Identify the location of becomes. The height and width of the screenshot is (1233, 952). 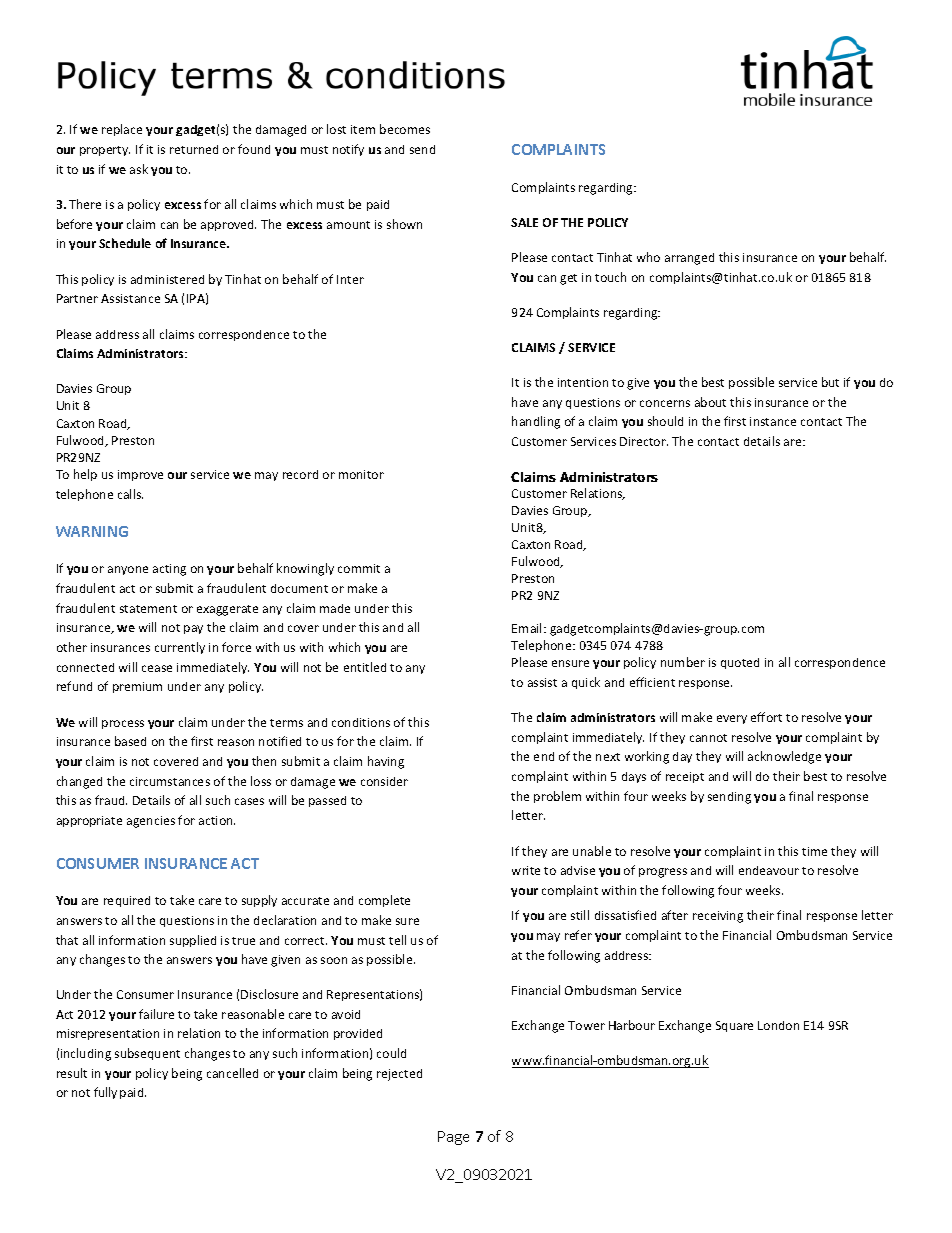
(405, 129).
